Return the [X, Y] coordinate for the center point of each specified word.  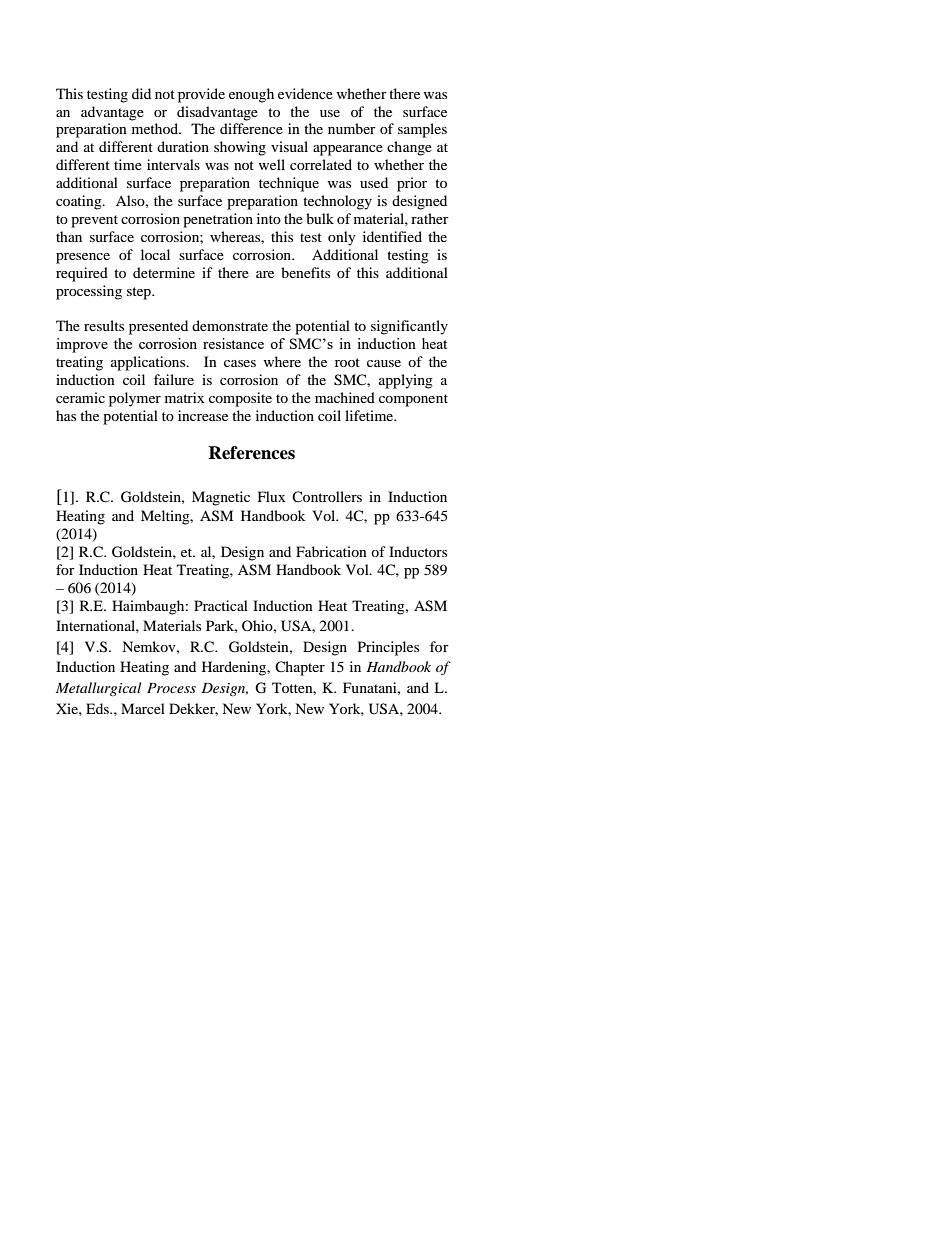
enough [251, 95]
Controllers [327, 496]
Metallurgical [99, 689]
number [352, 128]
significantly [409, 327]
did [141, 93]
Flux [271, 496]
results [104, 325]
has [66, 415]
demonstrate [230, 325]
